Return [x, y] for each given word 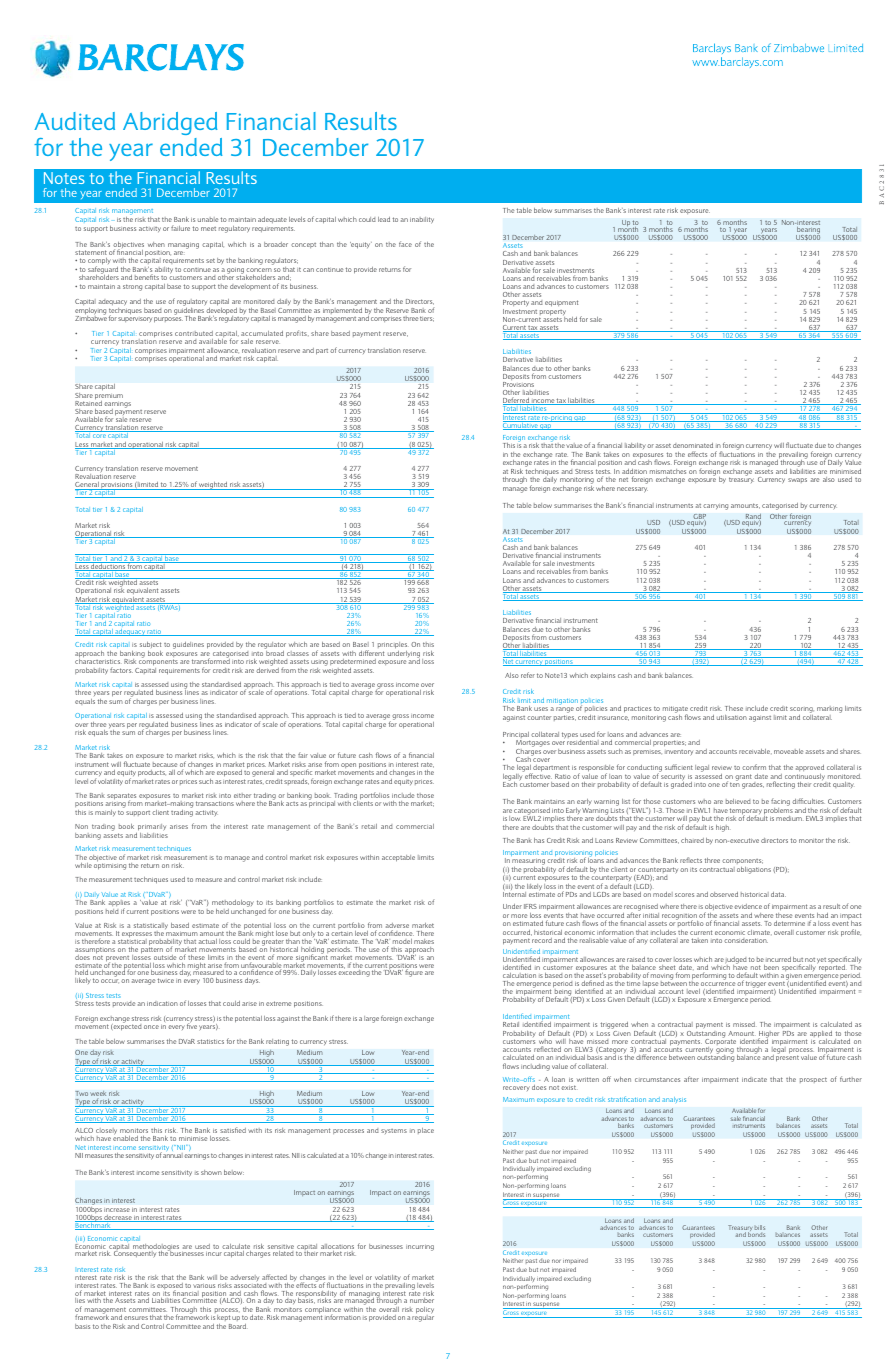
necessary [632, 490]
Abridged [170, 123]
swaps [797, 480]
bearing [808, 230]
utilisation [732, 717]
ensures [136, 1318]
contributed [194, 333]
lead [384, 219]
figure [414, 973]
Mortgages [532, 745]
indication [162, 1003]
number [422, 1300]
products [151, 773]
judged [735, 962]
